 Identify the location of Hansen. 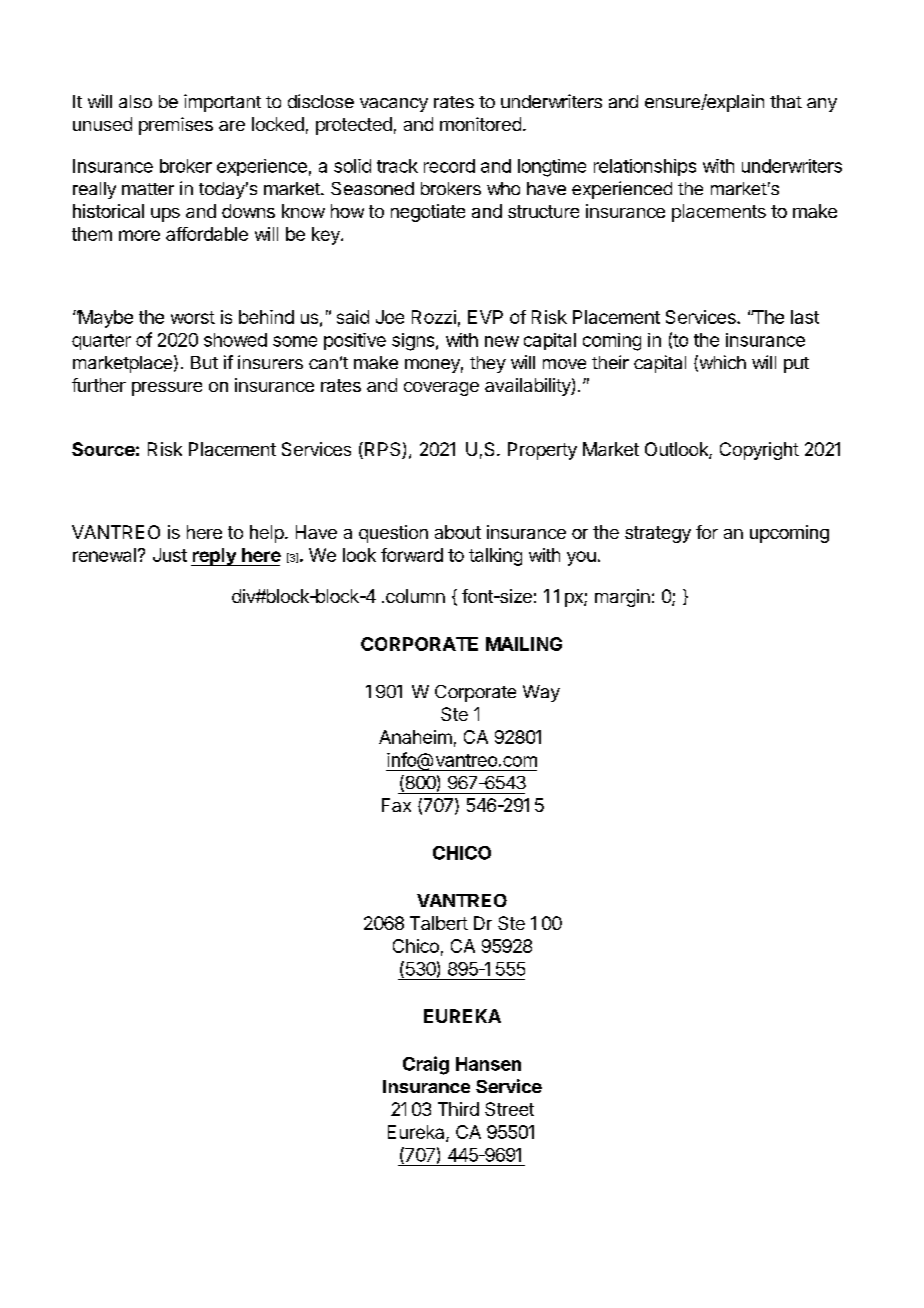
(488, 1064).
